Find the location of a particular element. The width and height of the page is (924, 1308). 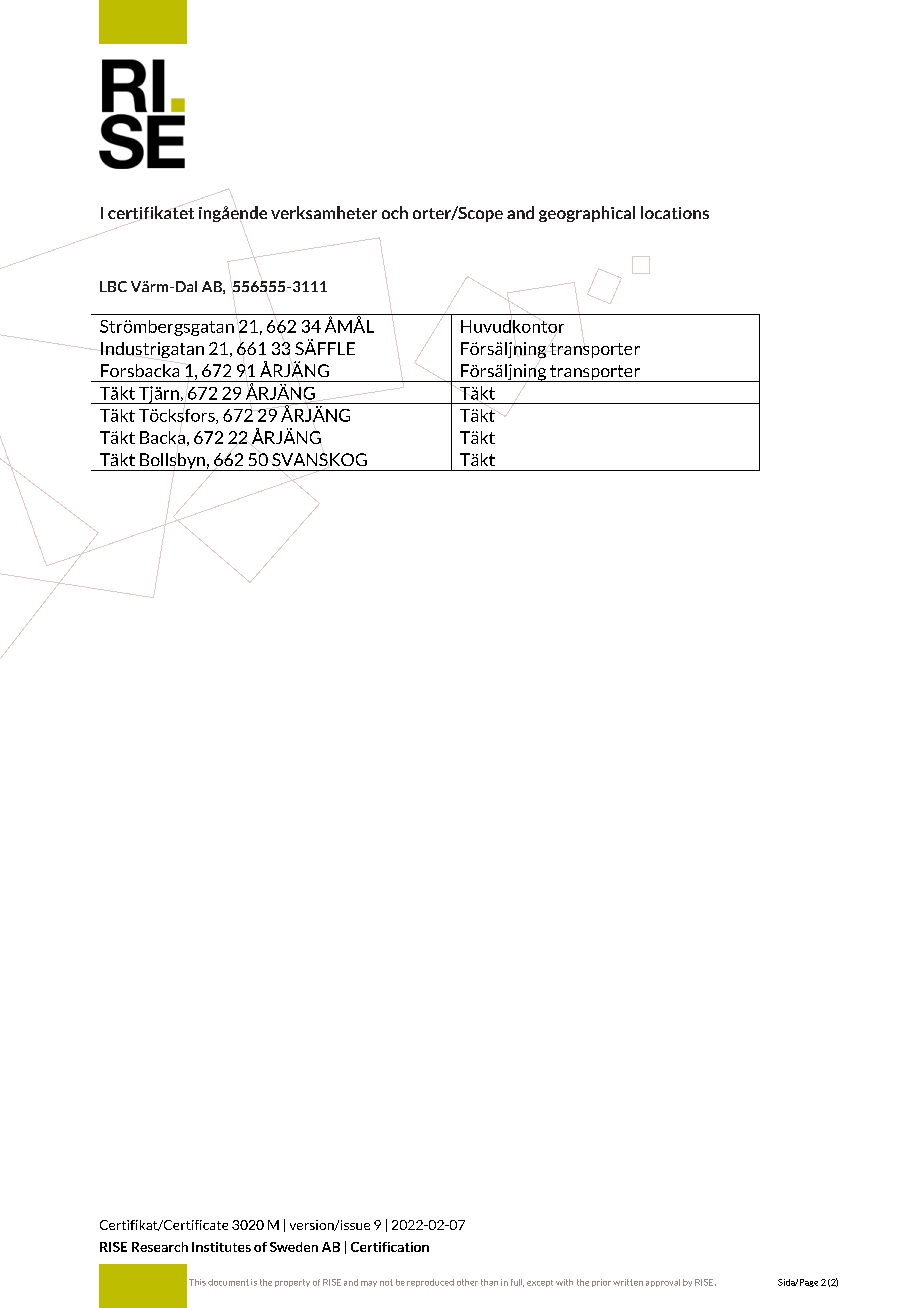

och is located at coordinates (395, 212).
